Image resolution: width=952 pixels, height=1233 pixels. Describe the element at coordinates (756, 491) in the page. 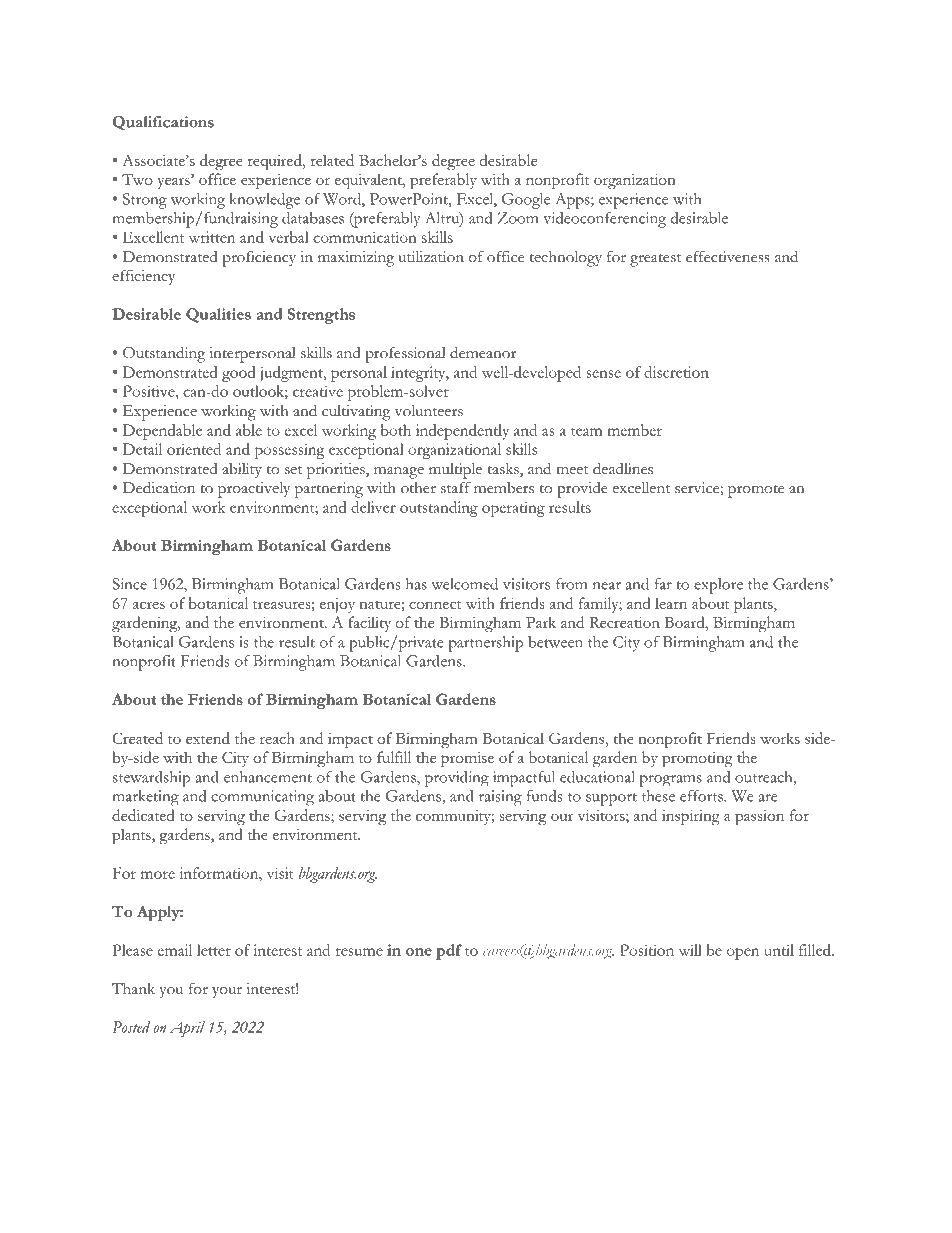

I see `promote` at that location.
